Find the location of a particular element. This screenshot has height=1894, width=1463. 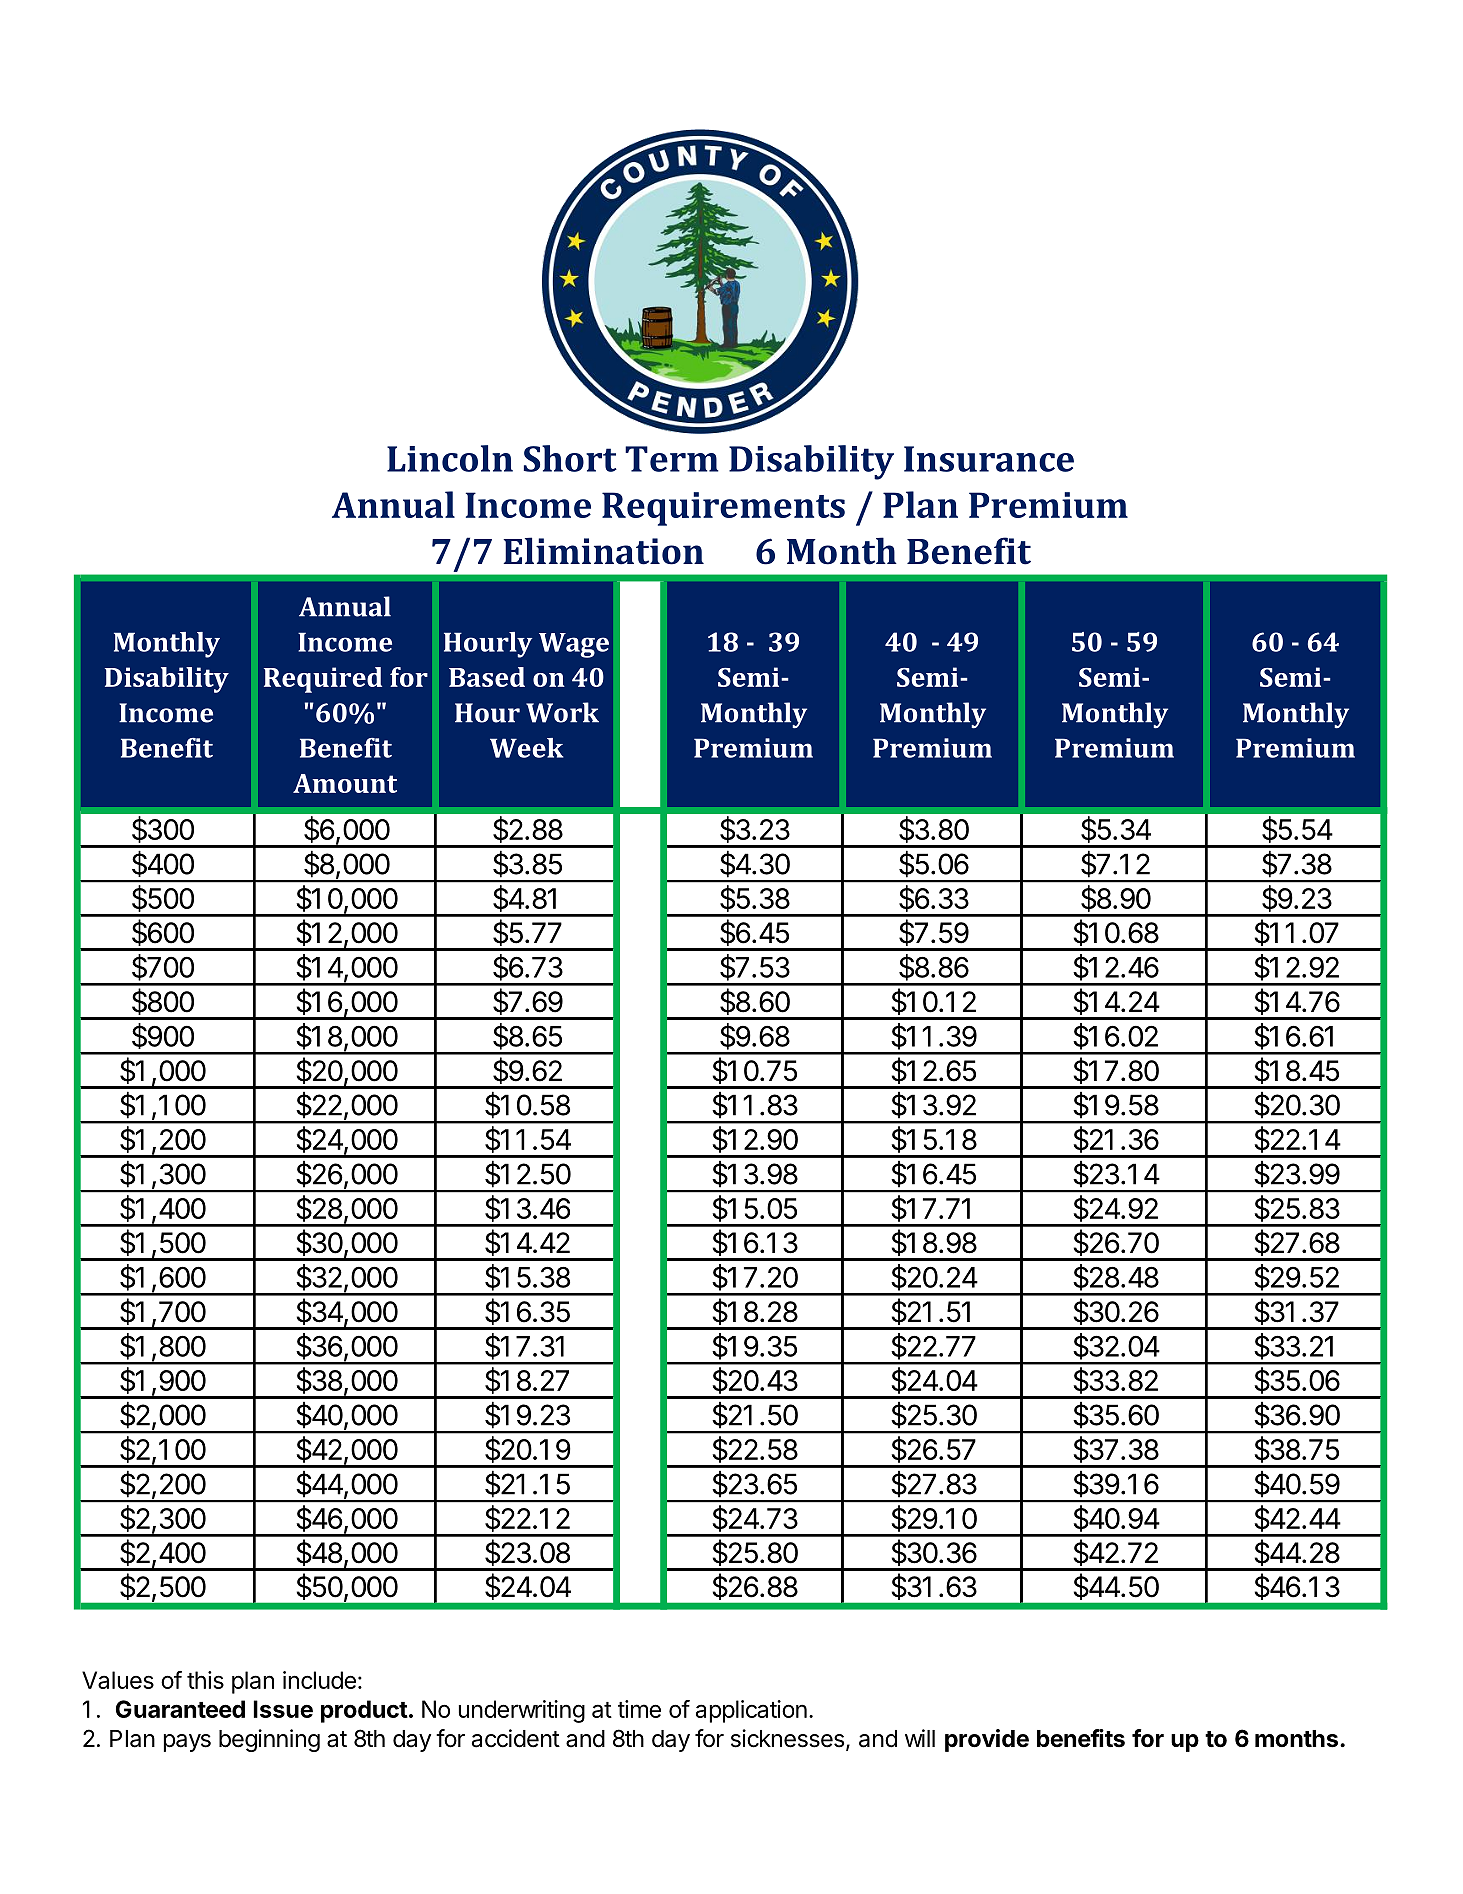

Work is located at coordinates (562, 712).
